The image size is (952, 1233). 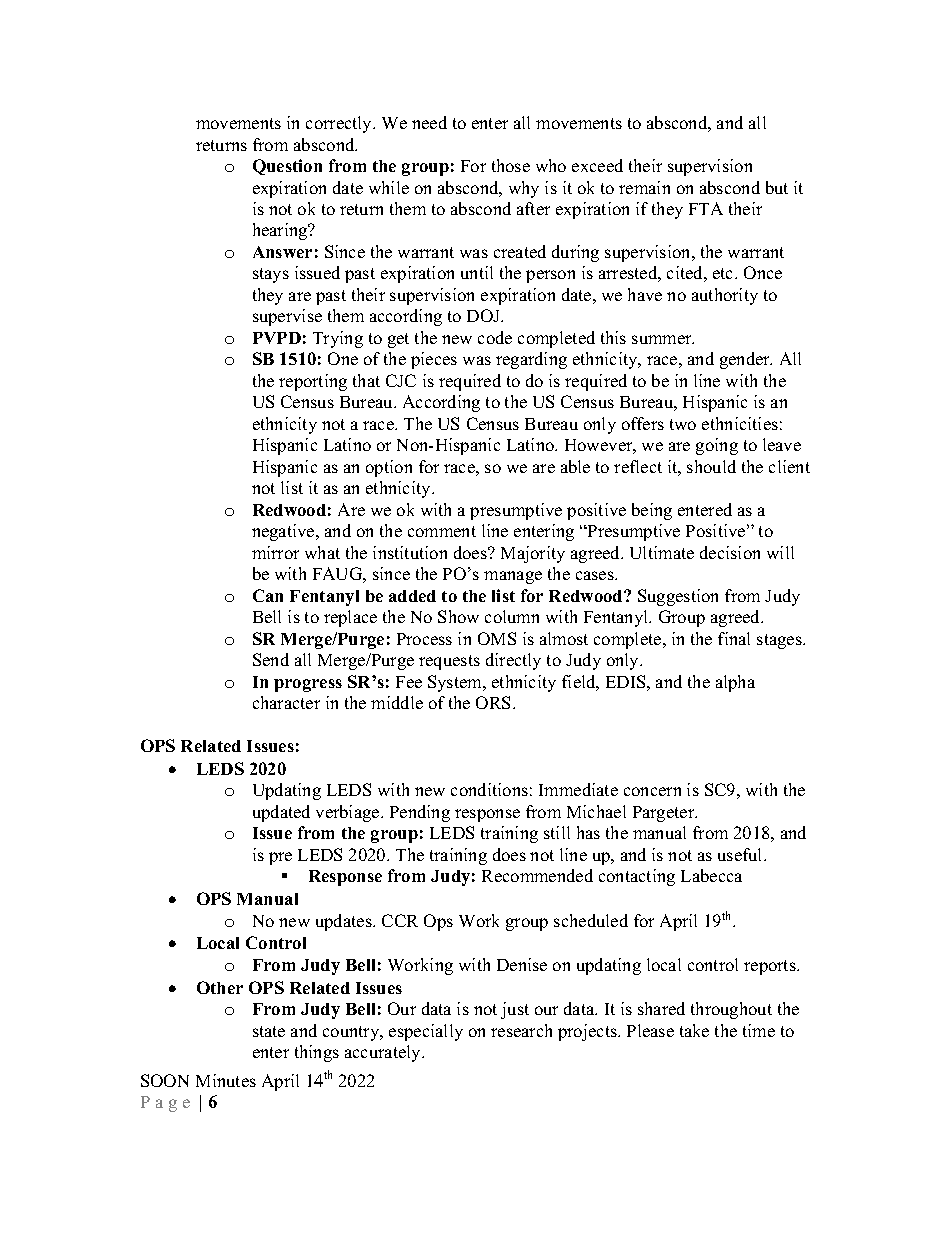 What do you see at coordinates (746, 360) in the screenshot?
I see `gender` at bounding box center [746, 360].
